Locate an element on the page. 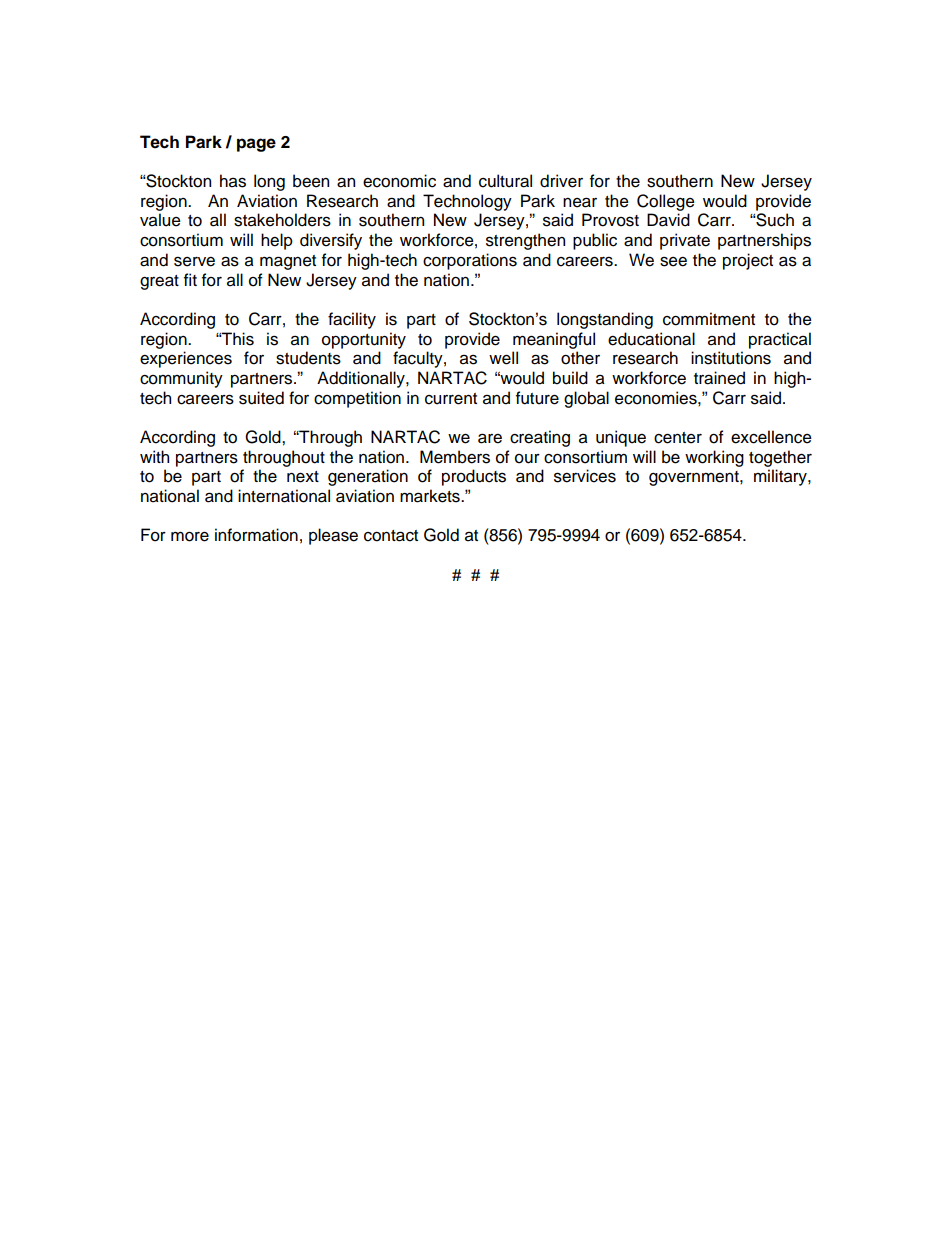  educational is located at coordinates (651, 339).
